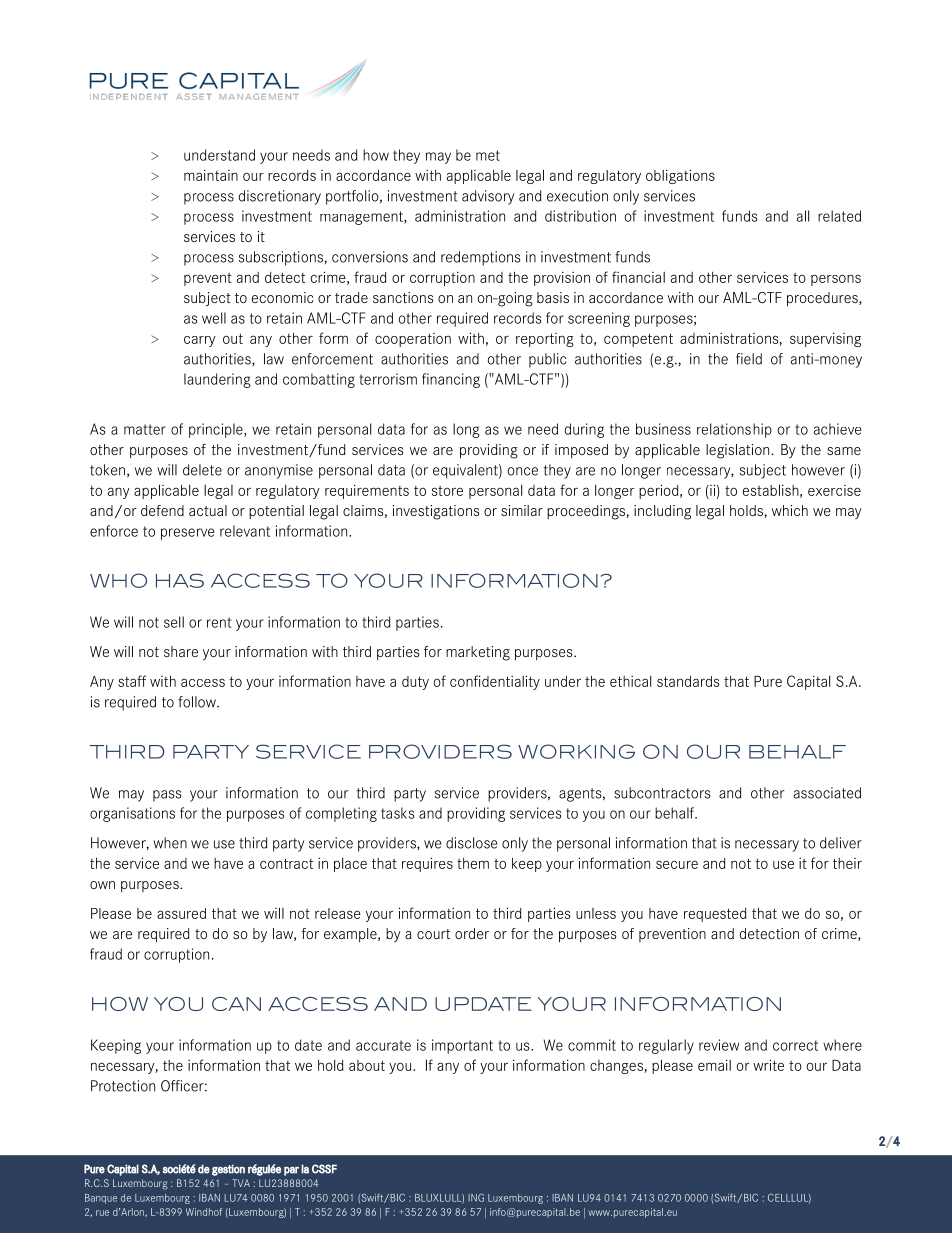  What do you see at coordinates (523, 471) in the document?
I see `once` at bounding box center [523, 471].
